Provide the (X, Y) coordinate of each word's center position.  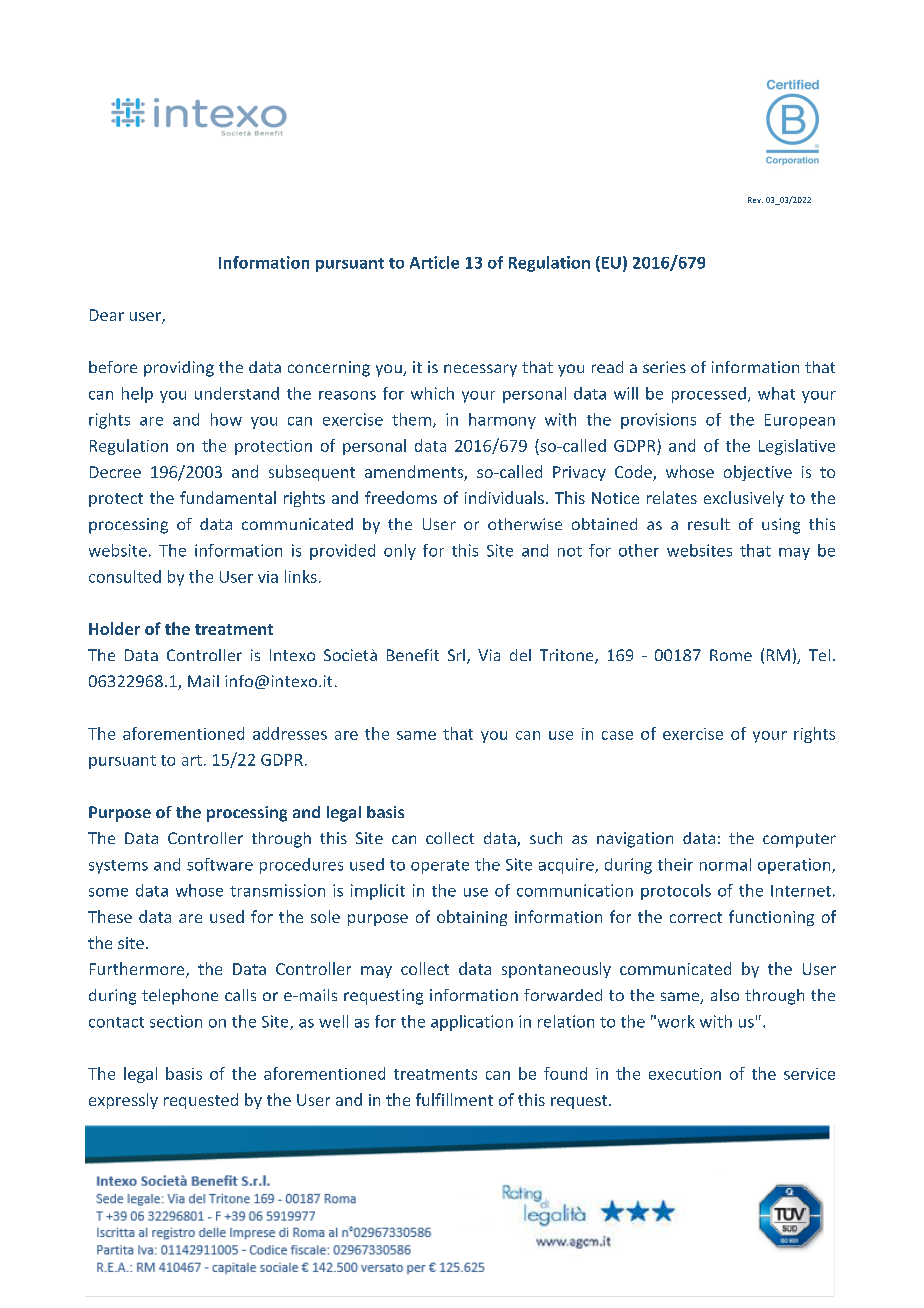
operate (440, 867)
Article (434, 262)
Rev (755, 200)
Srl (456, 655)
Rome (731, 655)
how (226, 419)
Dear (107, 315)
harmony (502, 421)
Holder (114, 628)
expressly (123, 1101)
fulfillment (454, 1099)
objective (758, 473)
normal (725, 864)
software (220, 864)
